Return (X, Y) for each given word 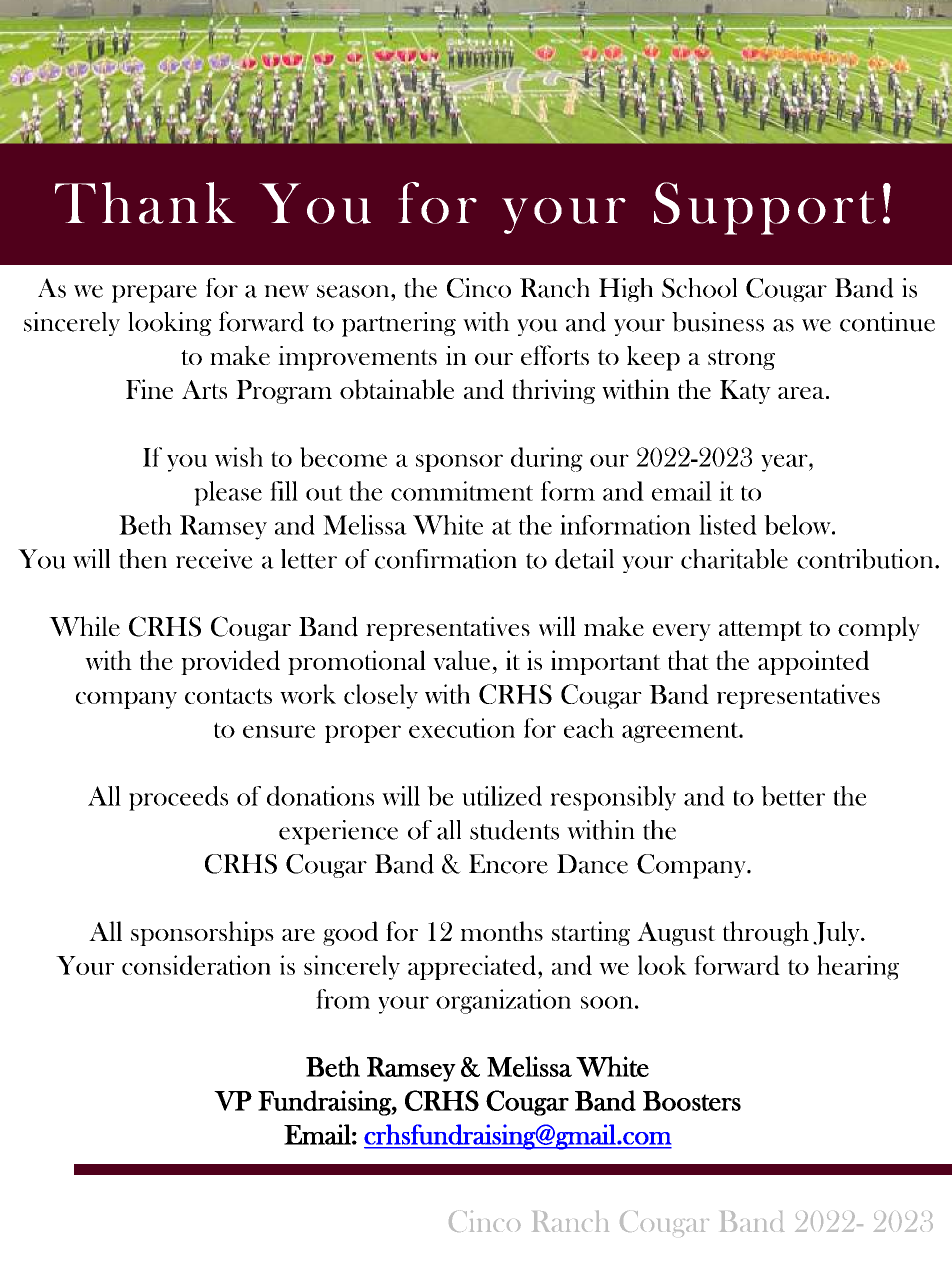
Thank (145, 203)
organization (503, 1001)
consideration (196, 965)
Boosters (692, 1101)
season (354, 291)
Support (765, 208)
